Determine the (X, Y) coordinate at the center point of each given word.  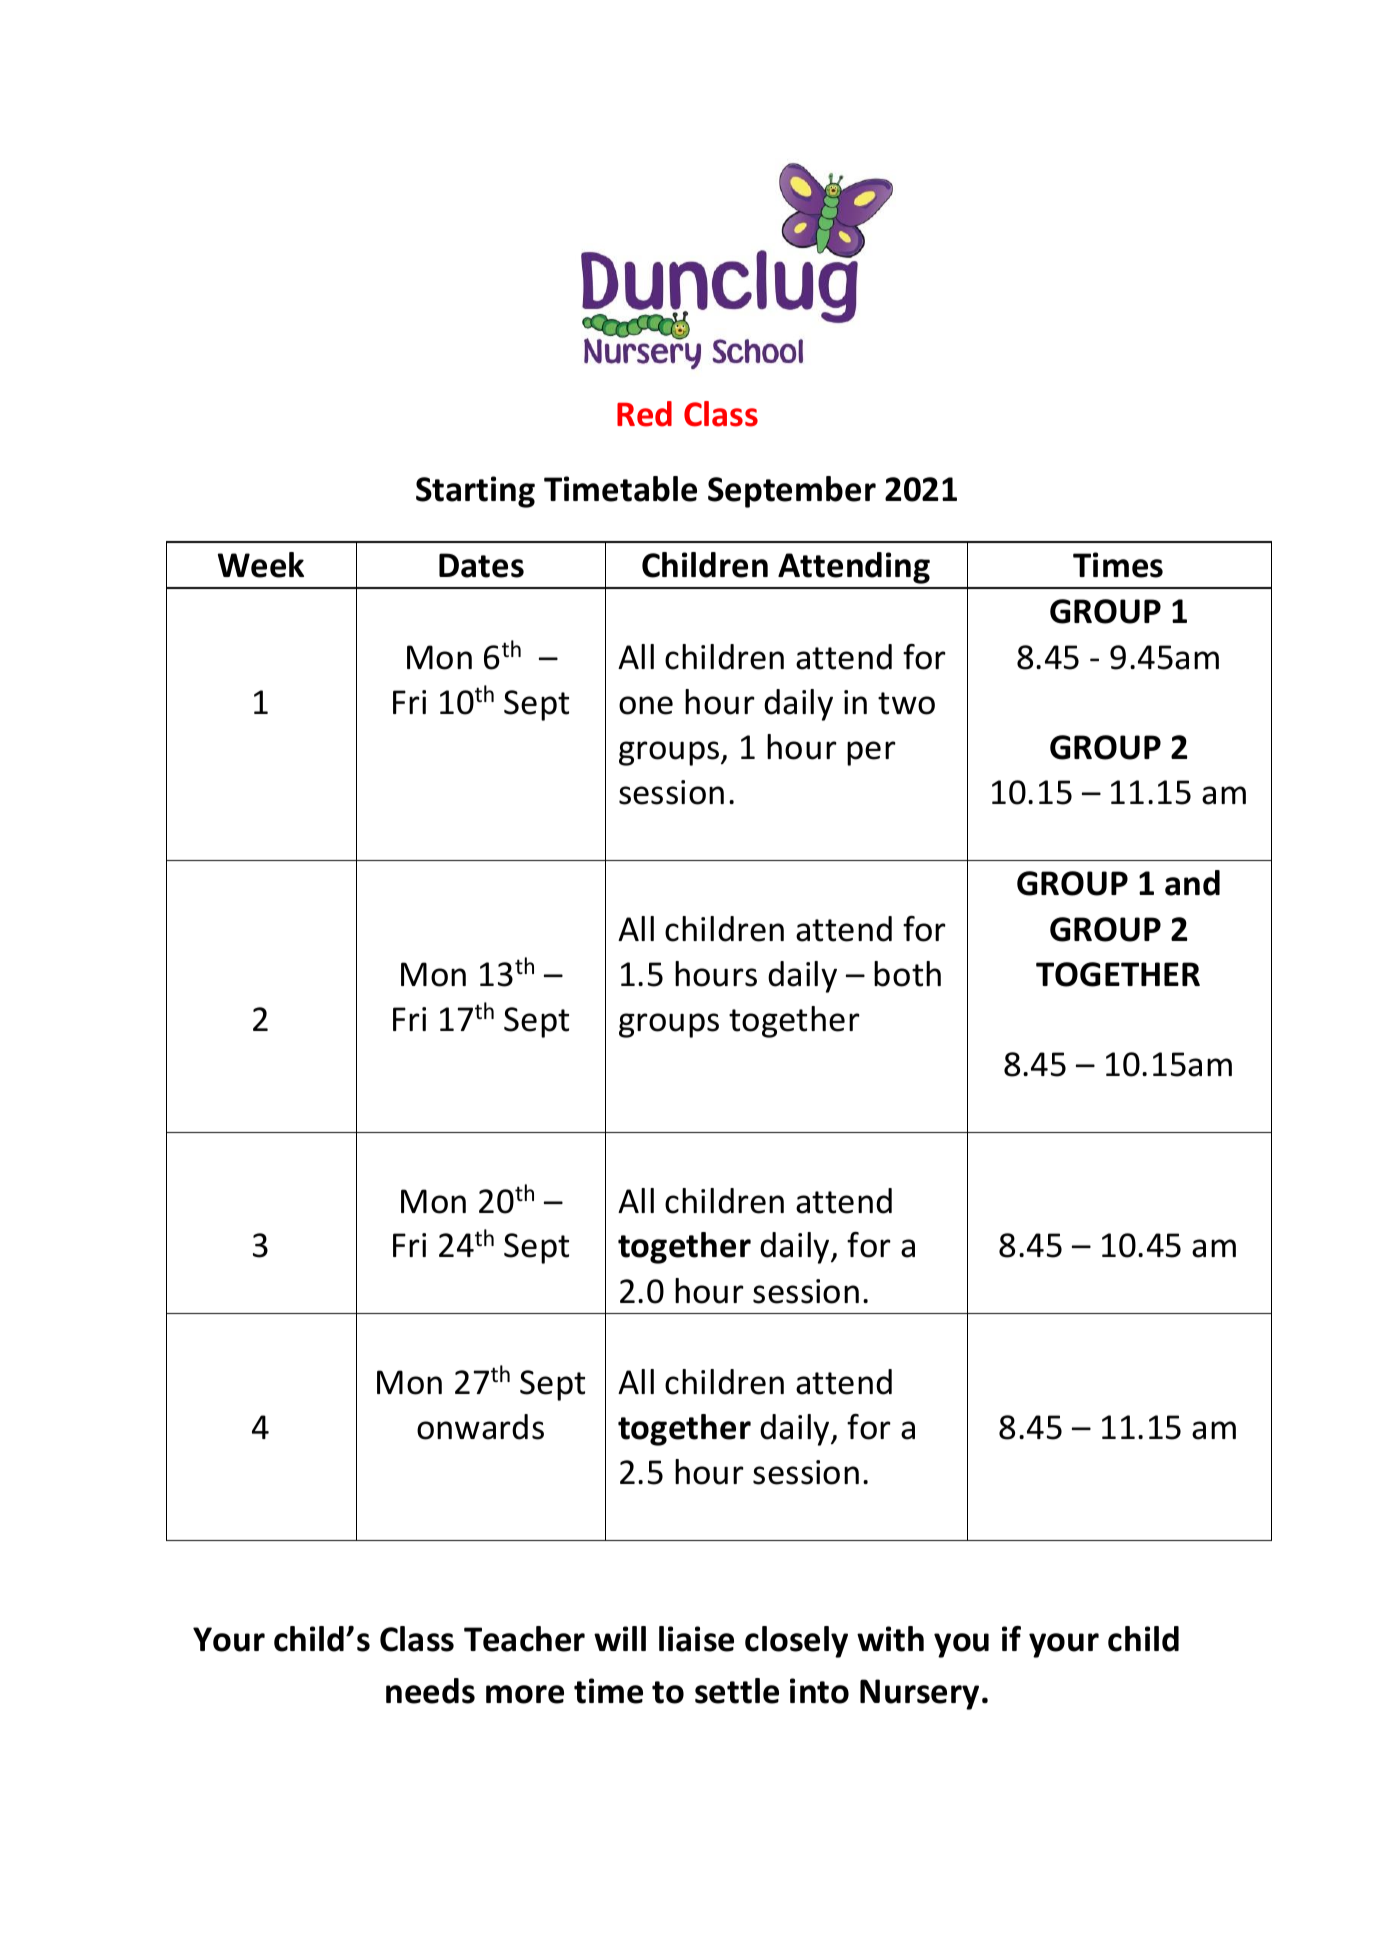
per (871, 753)
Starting (475, 492)
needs (430, 1691)
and (1192, 883)
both (907, 974)
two (906, 703)
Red (644, 414)
